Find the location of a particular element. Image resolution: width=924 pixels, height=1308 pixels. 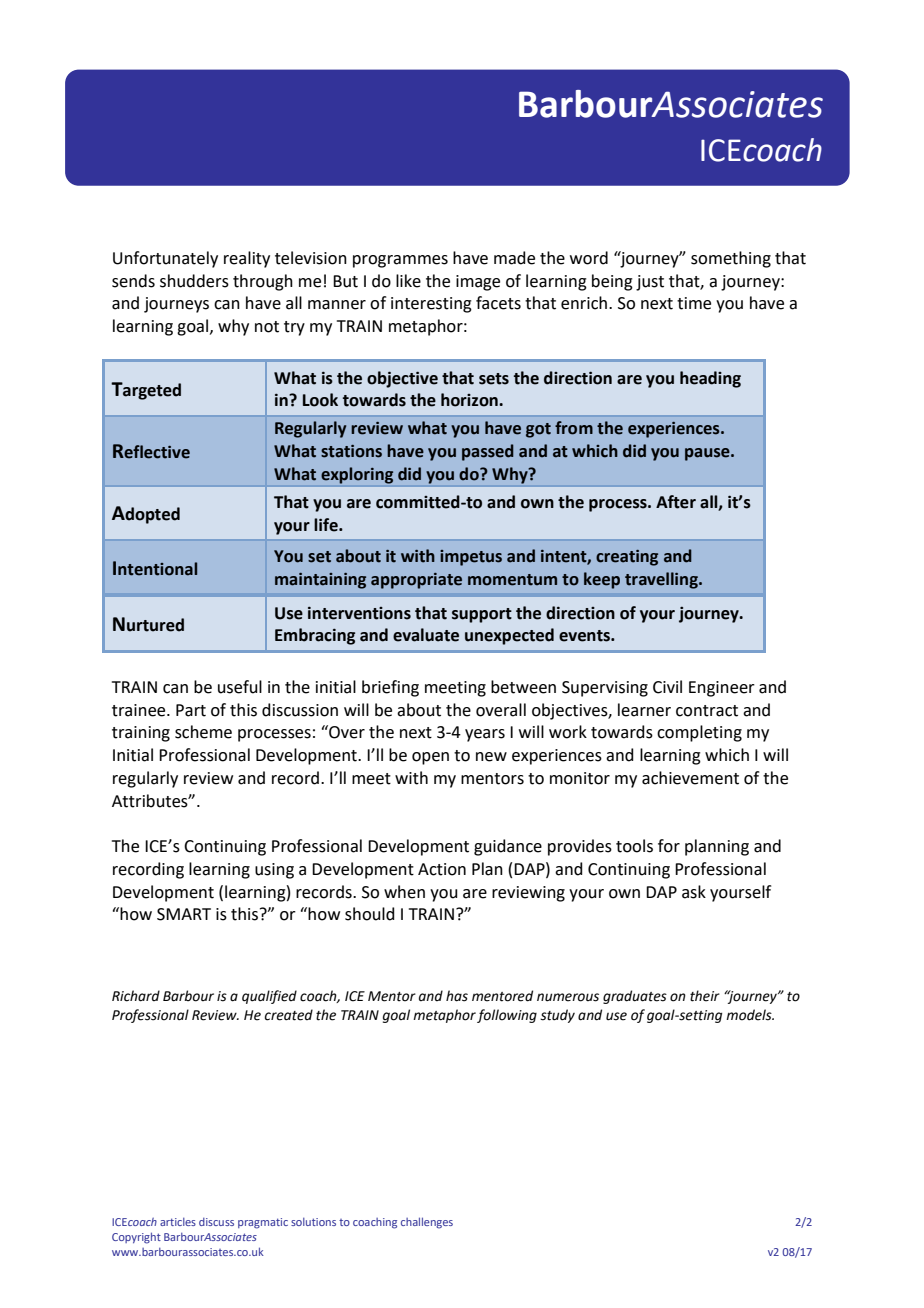

SMART is located at coordinates (184, 914).
